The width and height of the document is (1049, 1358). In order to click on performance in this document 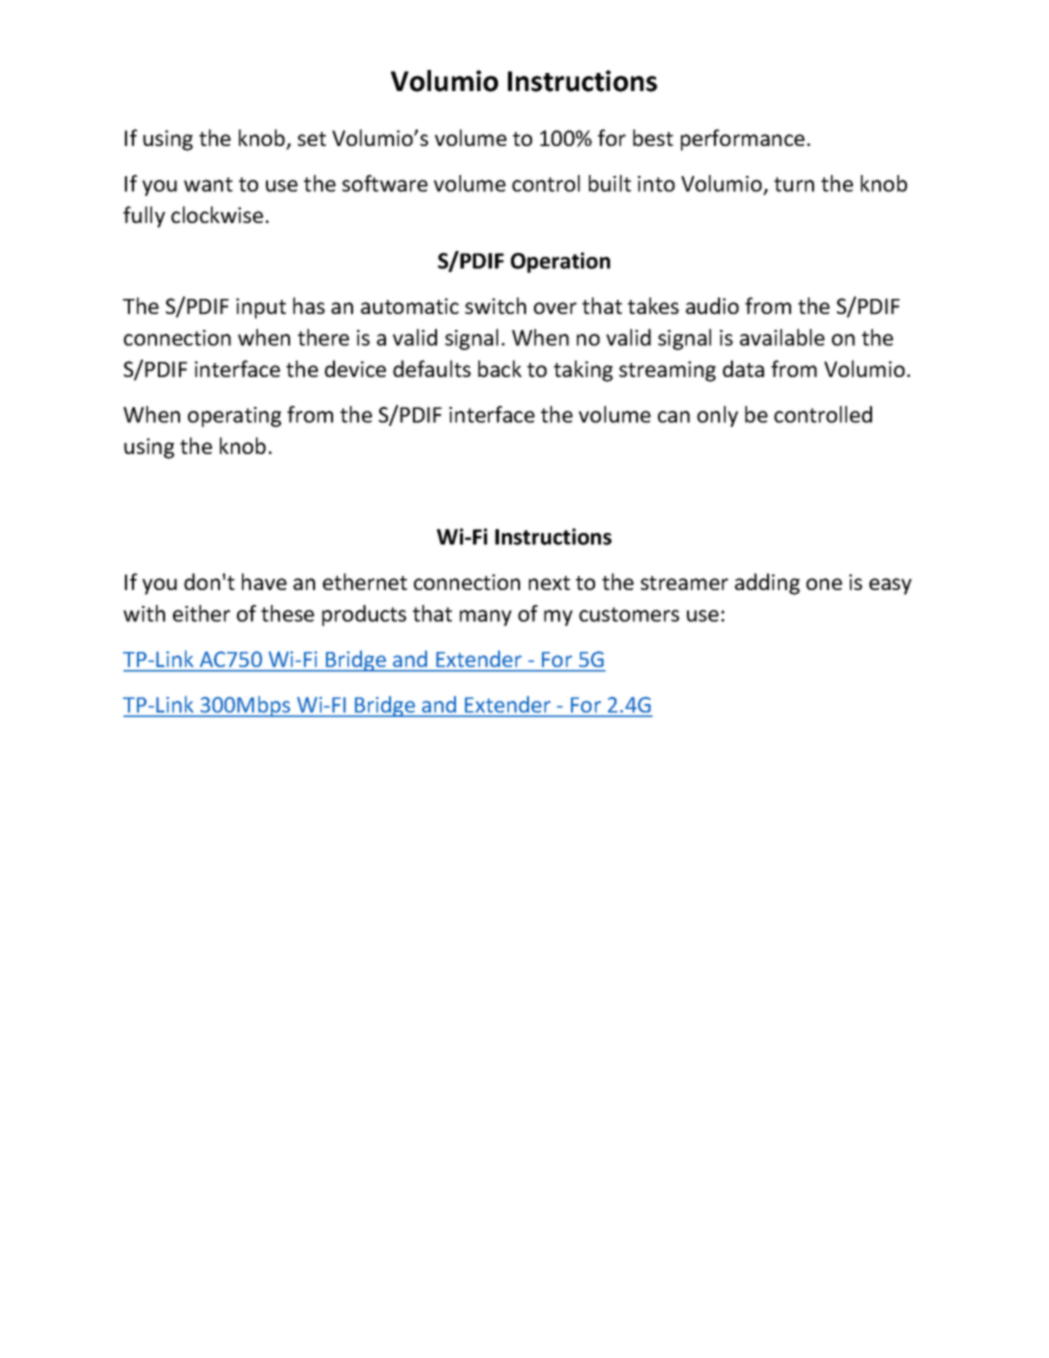, I will do `click(743, 140)`.
